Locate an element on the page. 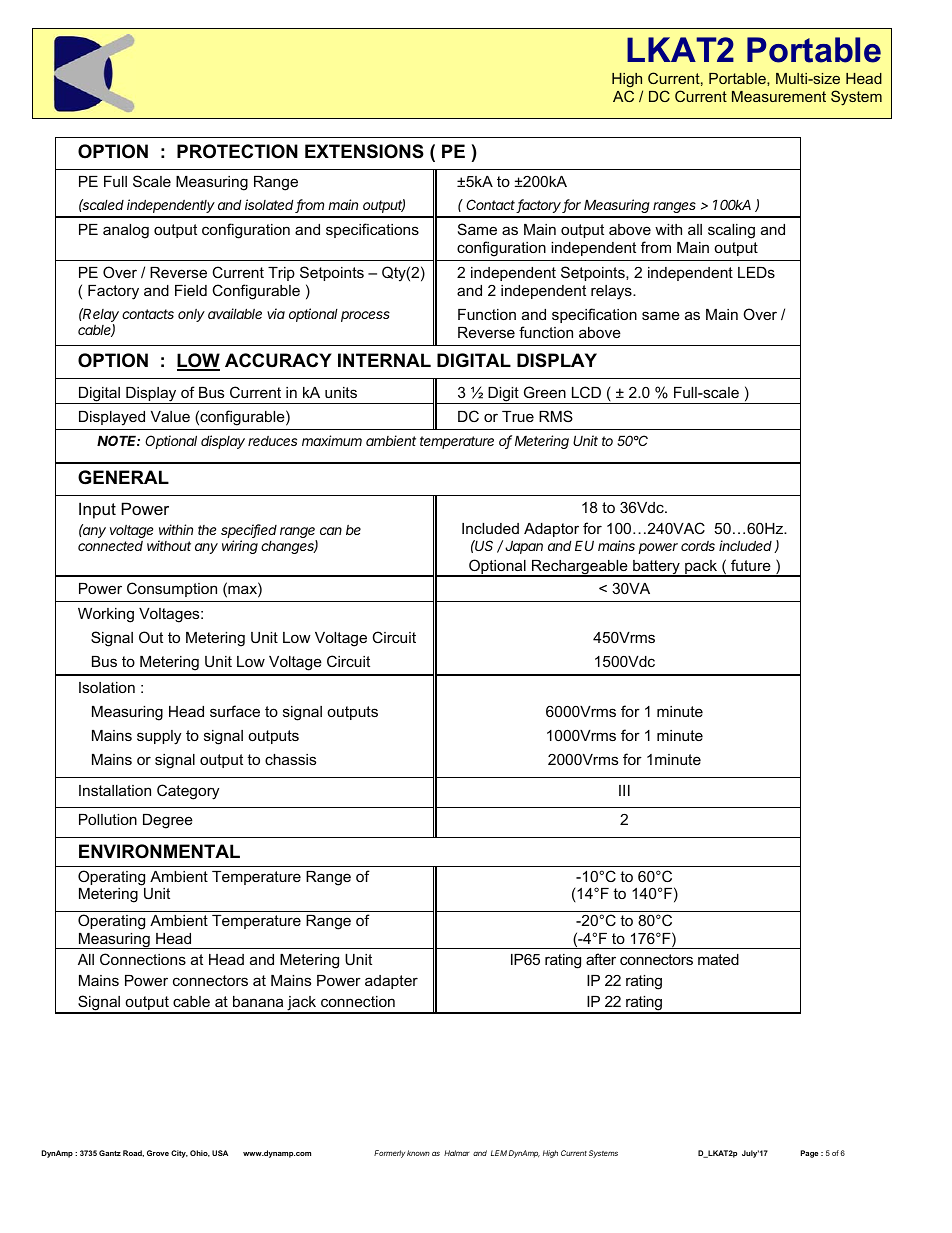 The width and height of the document is (952, 1233). City is located at coordinates (179, 1154).
